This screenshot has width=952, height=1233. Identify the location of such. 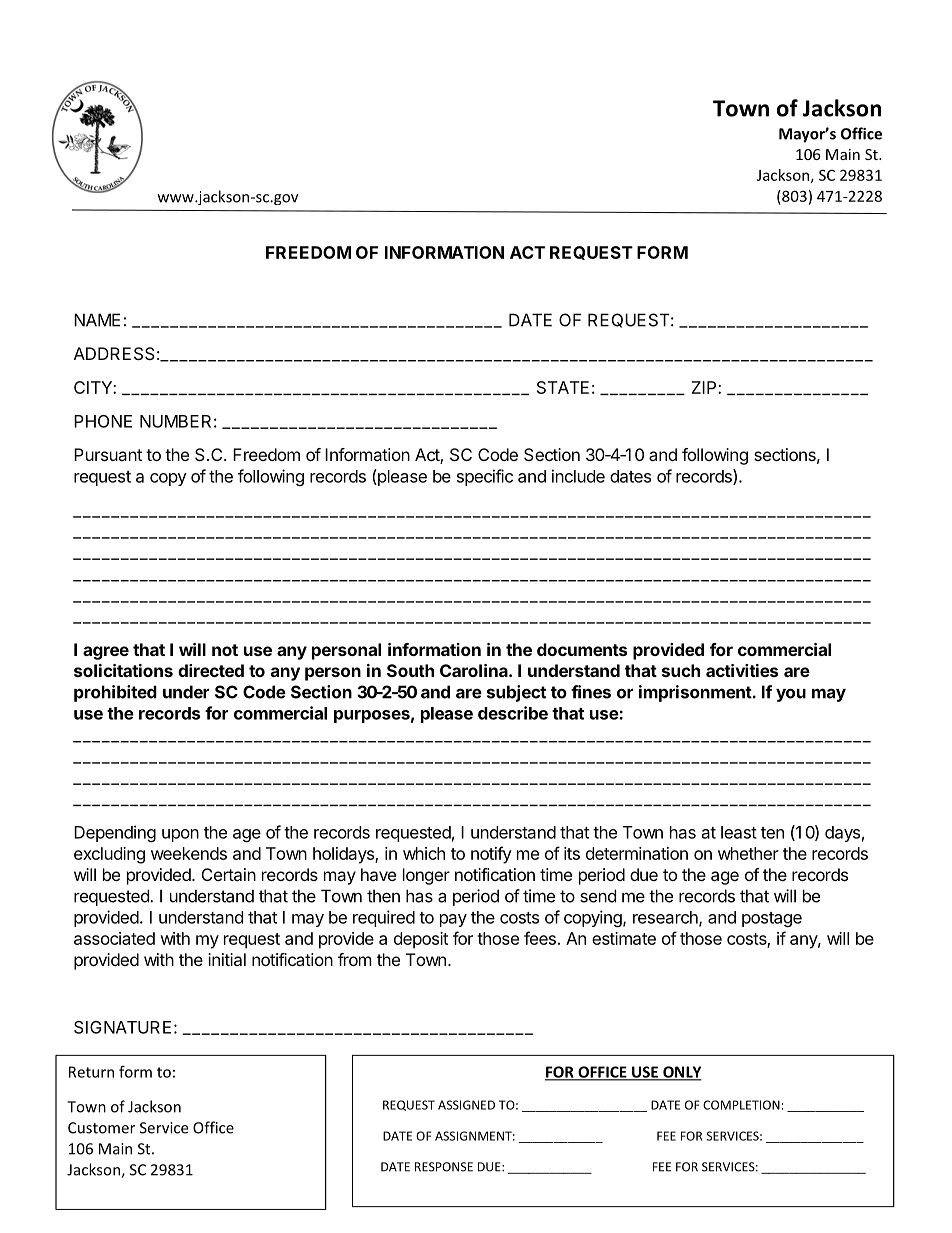
(681, 670).
